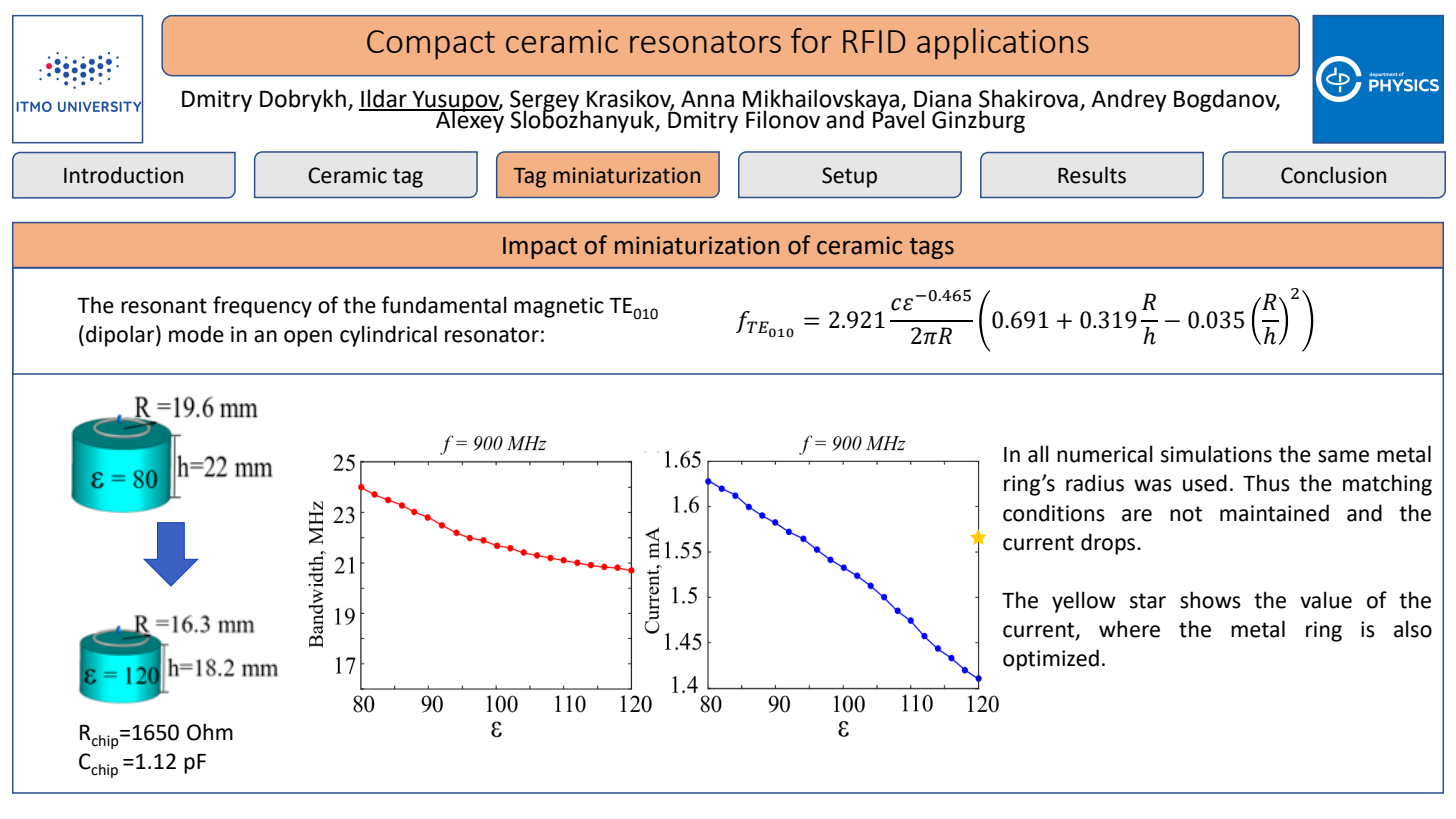 The height and width of the page is (819, 1456). What do you see at coordinates (1051, 660) in the page?
I see `optimized` at bounding box center [1051, 660].
